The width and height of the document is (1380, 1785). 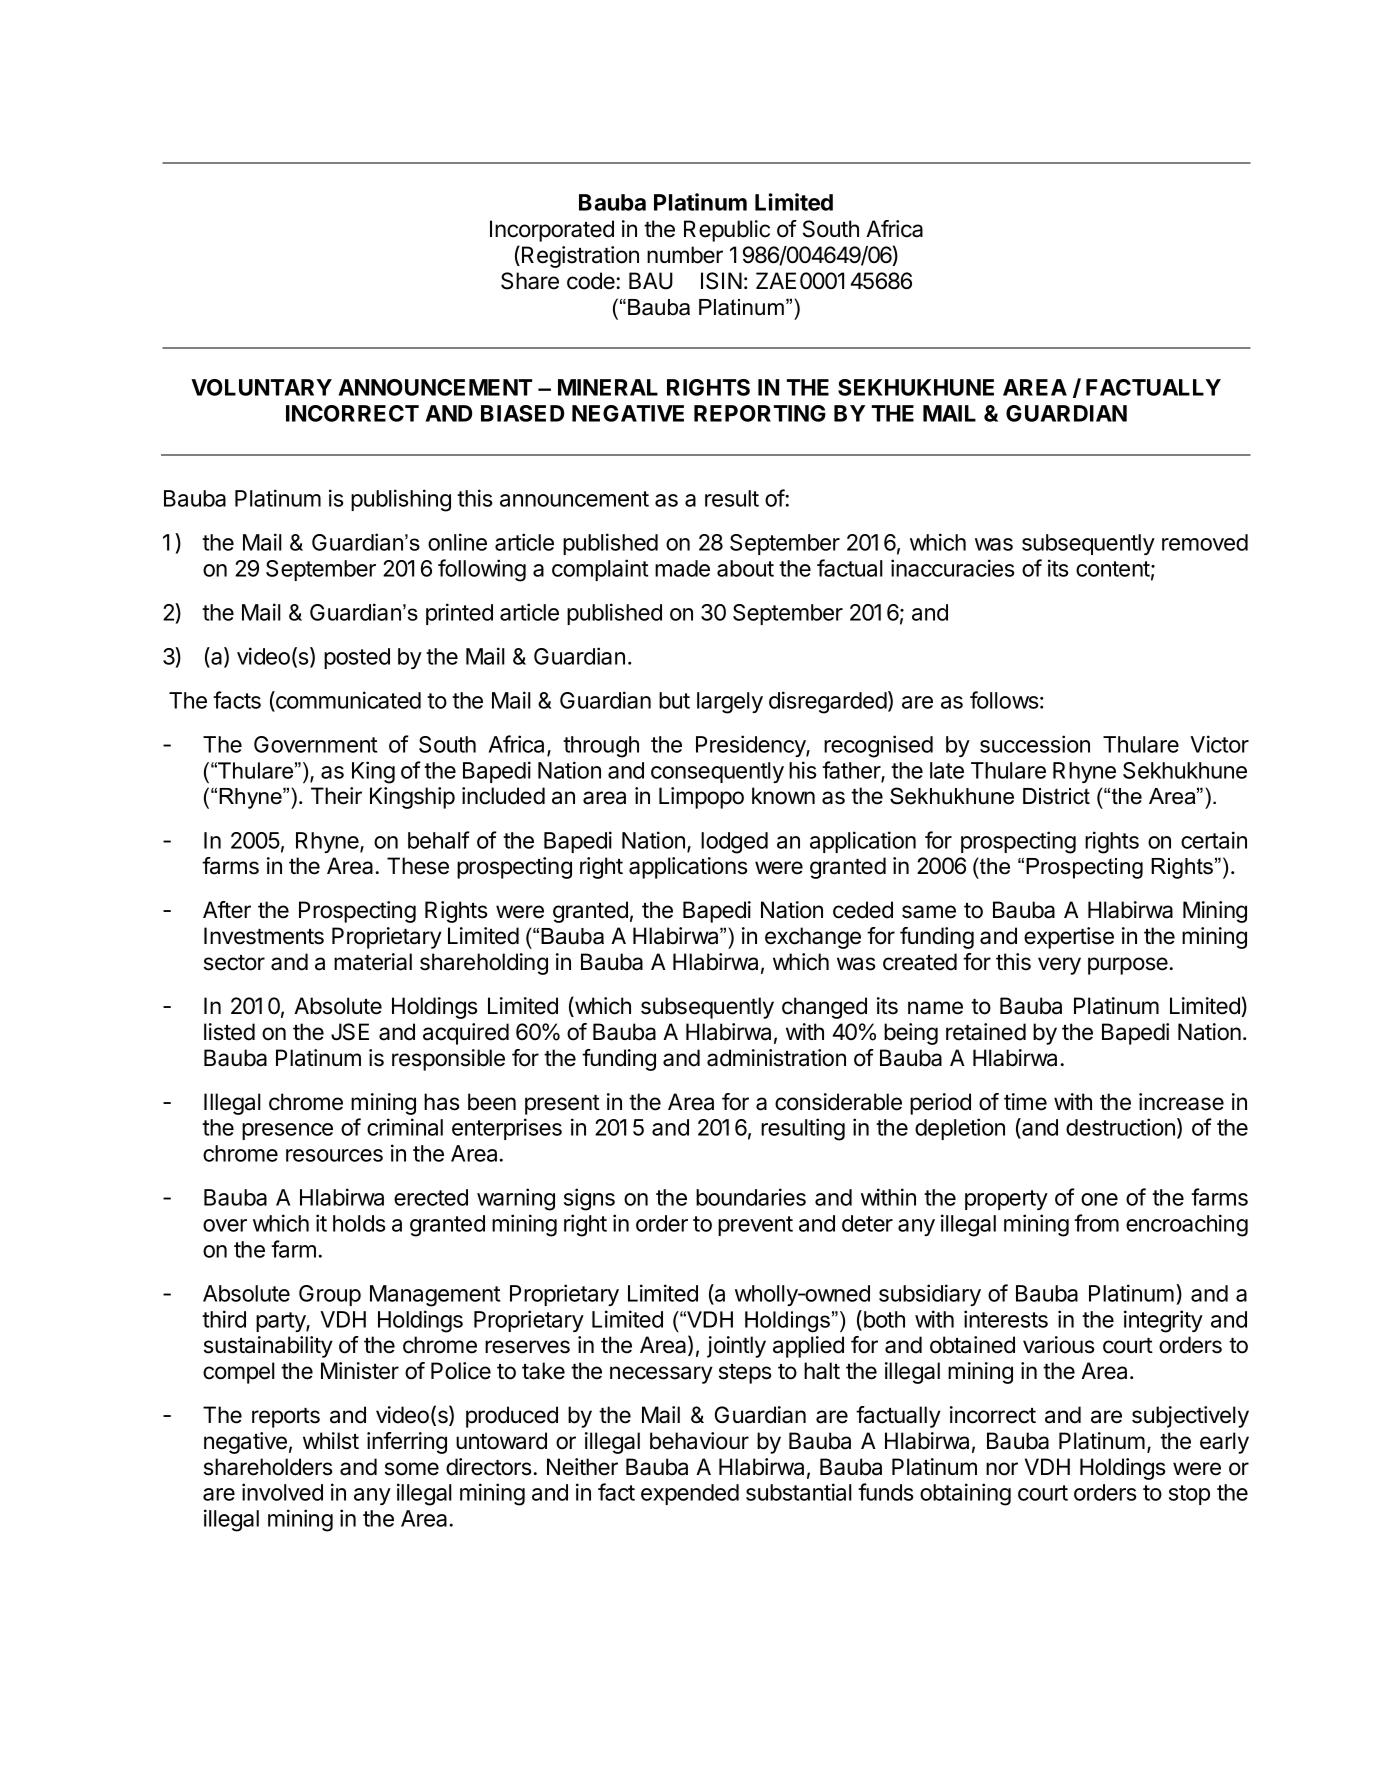 I want to click on JSE, so click(x=350, y=1032).
